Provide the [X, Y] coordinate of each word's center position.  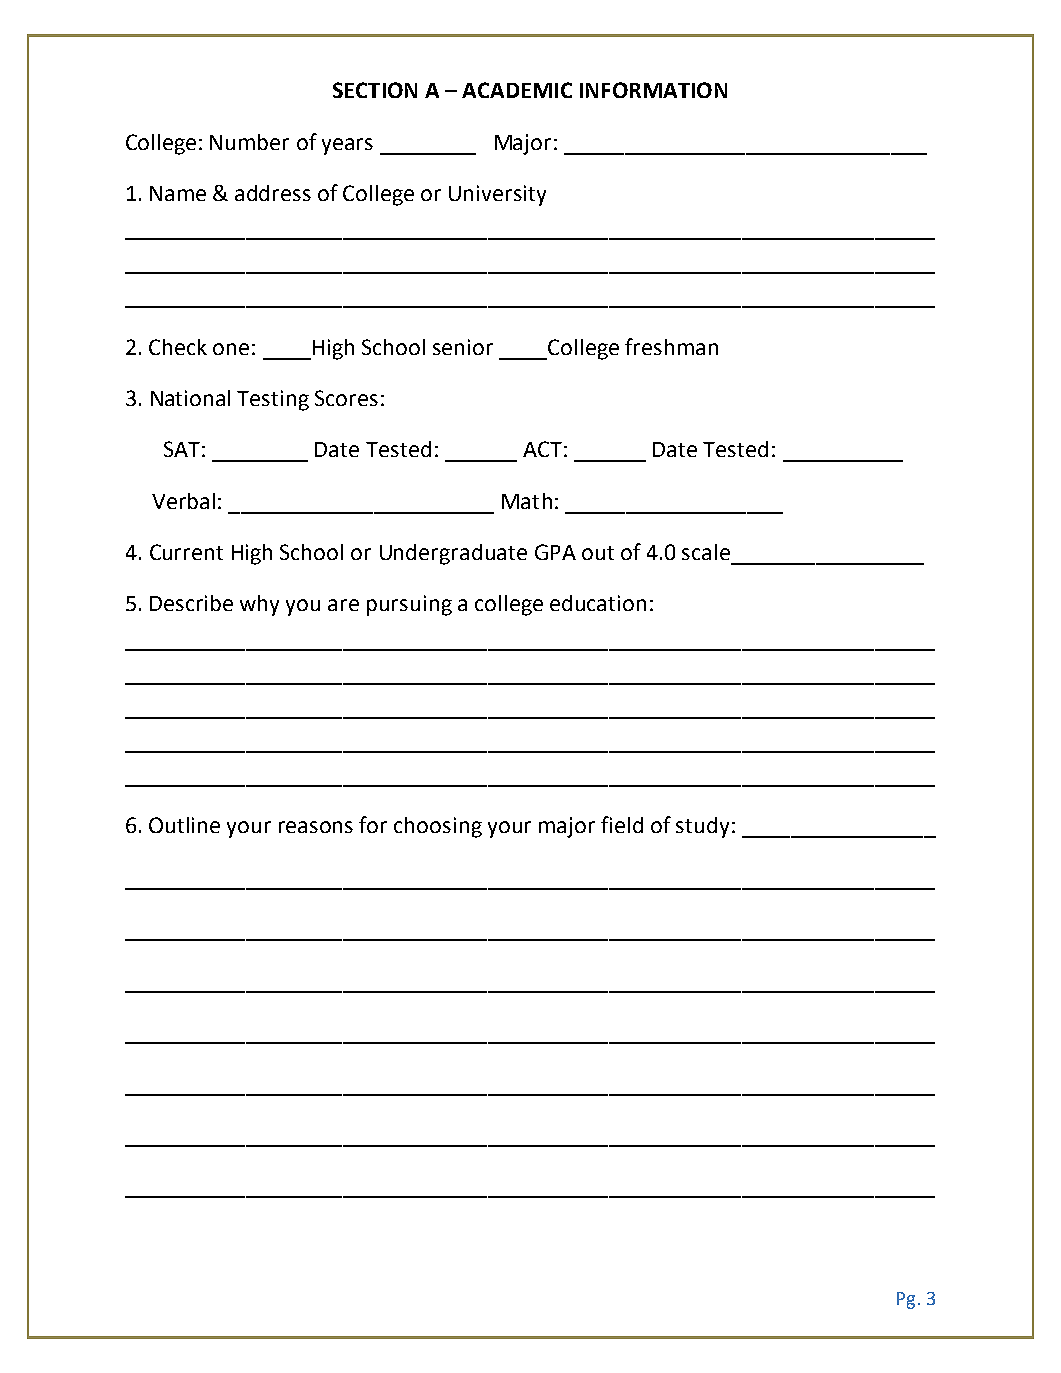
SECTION [375, 90]
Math [527, 501]
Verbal [183, 501]
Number [249, 142]
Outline [184, 825]
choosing [438, 827]
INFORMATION [653, 90]
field [622, 824]
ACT [542, 449]
